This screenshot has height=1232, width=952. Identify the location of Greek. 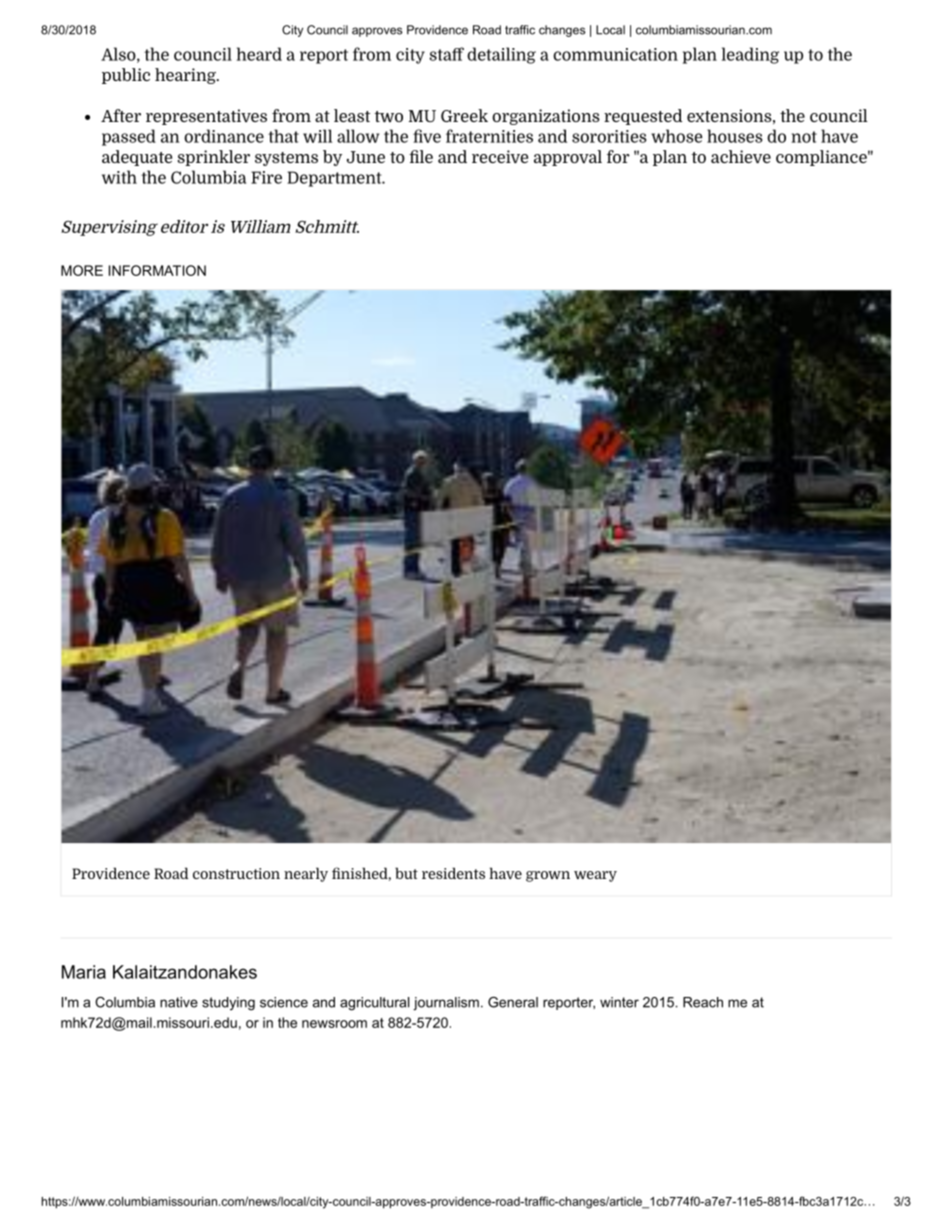
(464, 115).
